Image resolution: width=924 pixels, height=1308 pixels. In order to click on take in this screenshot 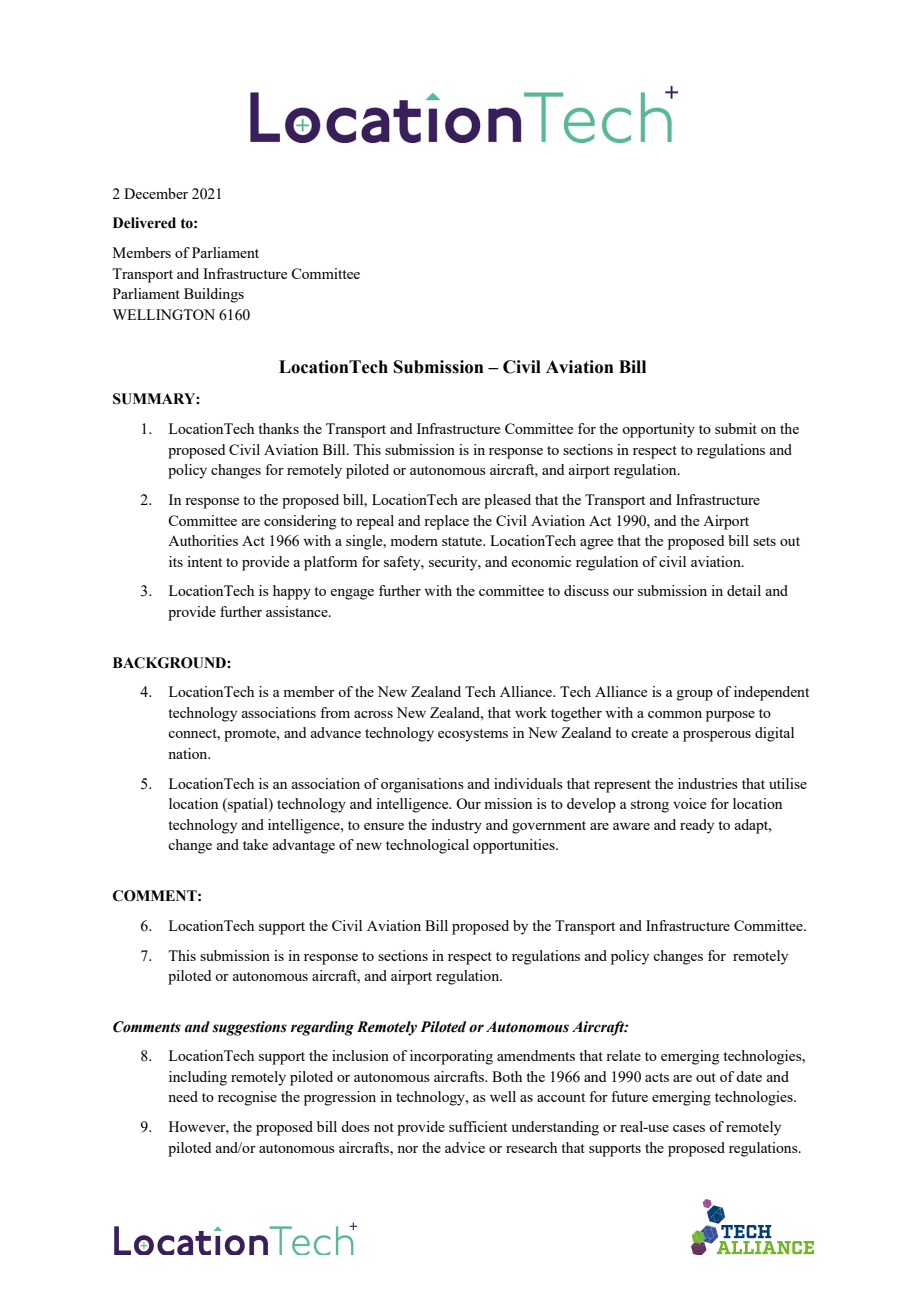, I will do `click(255, 844)`.
